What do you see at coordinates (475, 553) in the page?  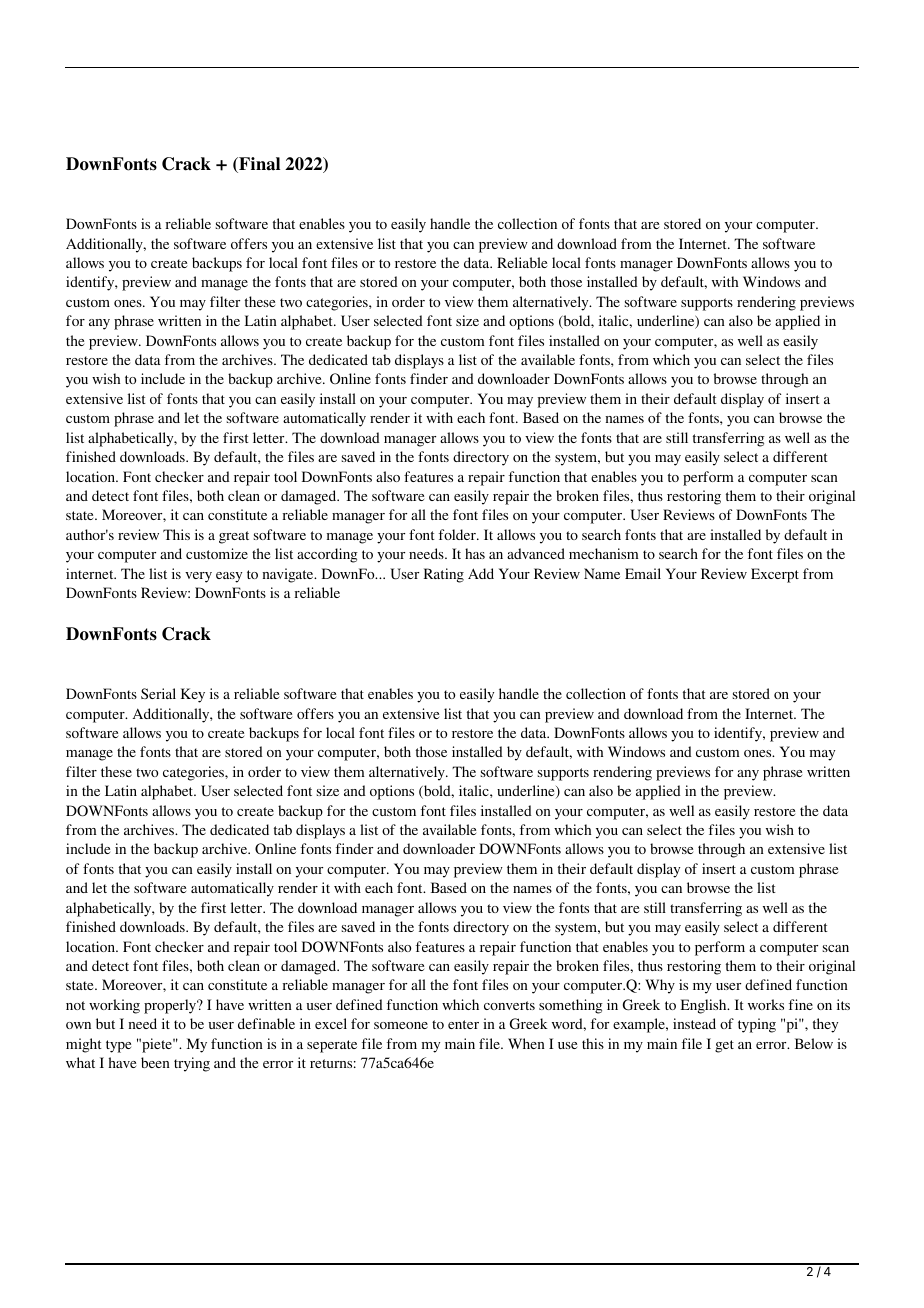 I see `has` at bounding box center [475, 553].
